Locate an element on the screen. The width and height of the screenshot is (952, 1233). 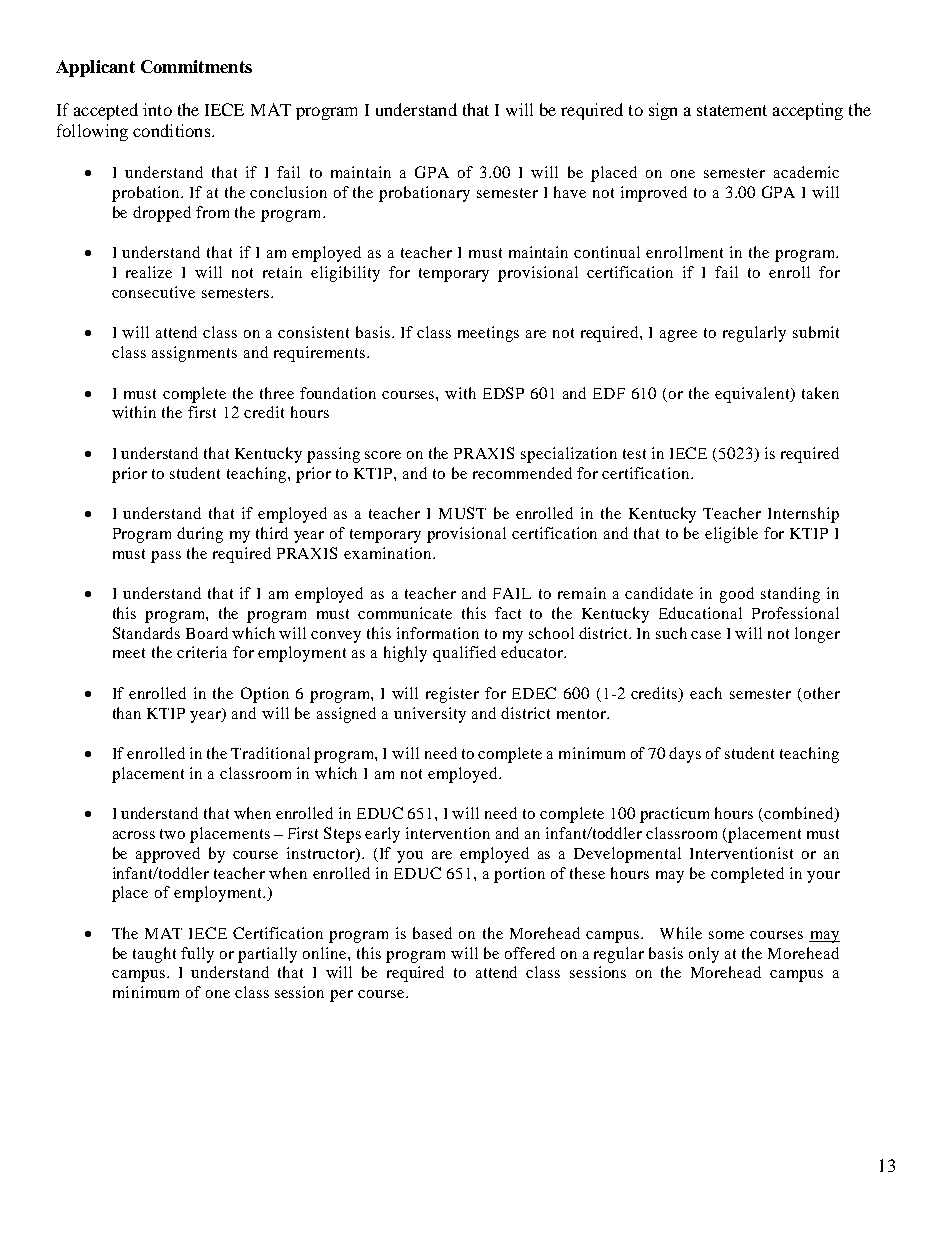
statement is located at coordinates (732, 110).
